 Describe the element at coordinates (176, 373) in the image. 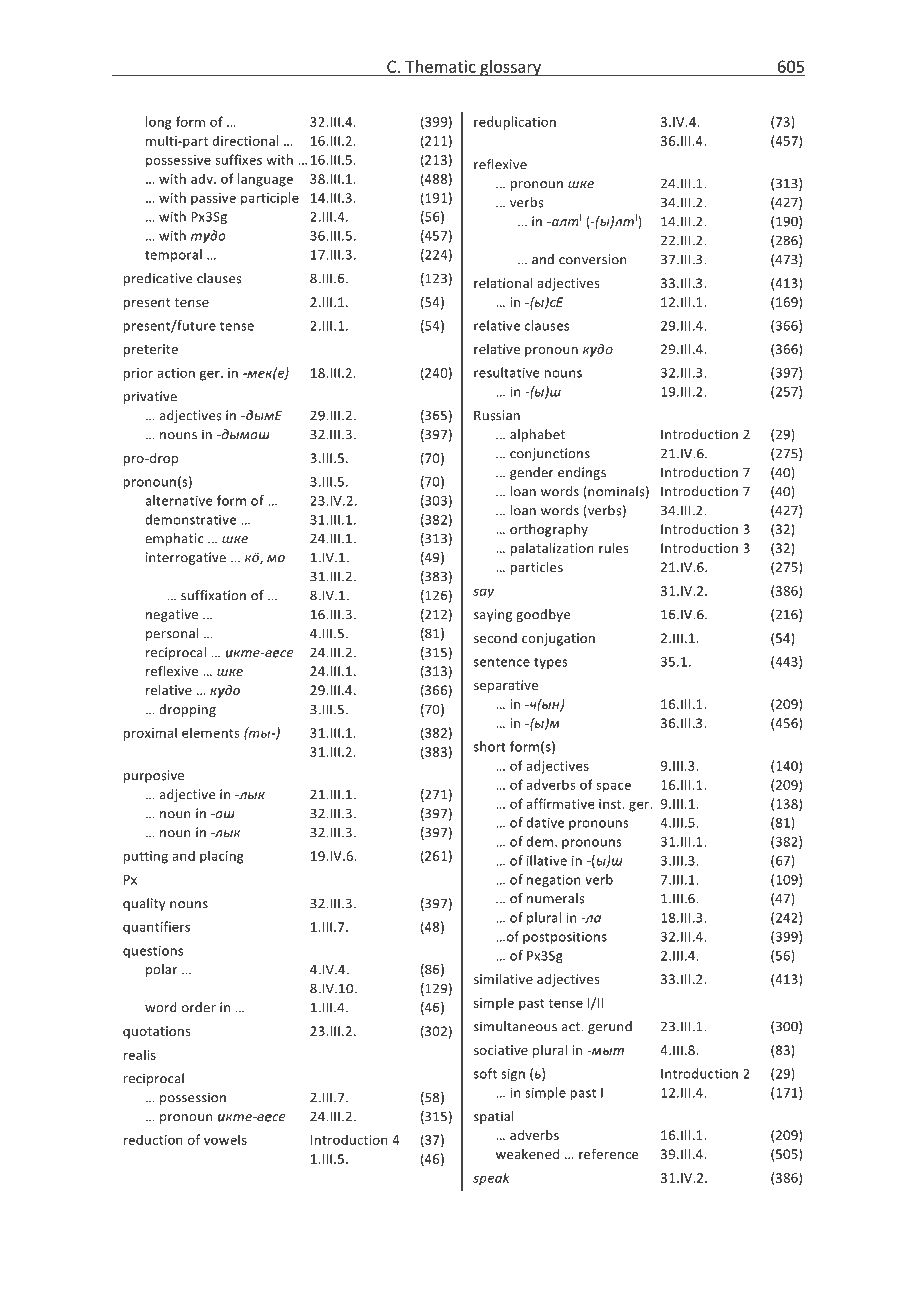

I see `action` at that location.
